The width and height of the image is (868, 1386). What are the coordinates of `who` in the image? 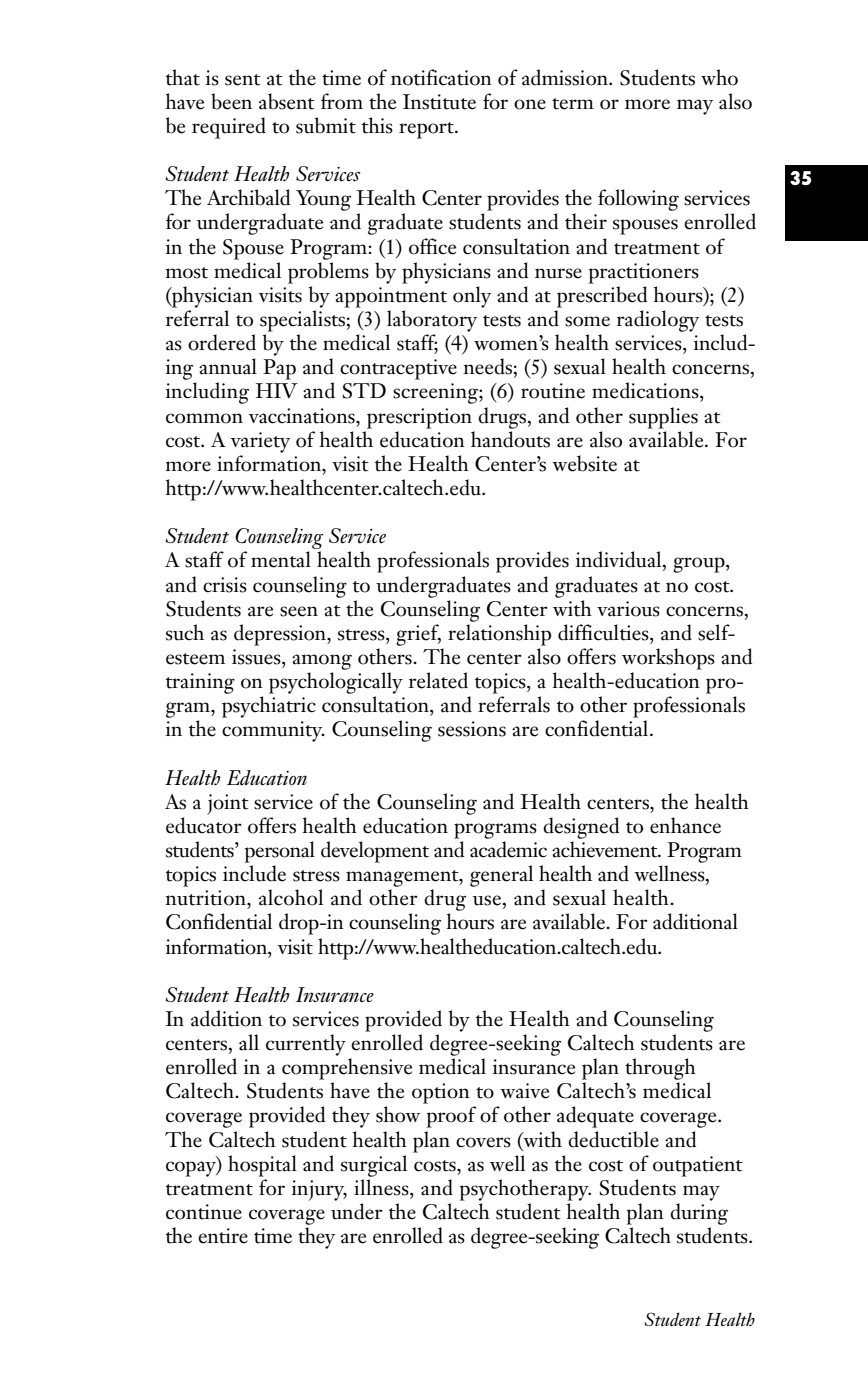 It's located at (719, 77).
